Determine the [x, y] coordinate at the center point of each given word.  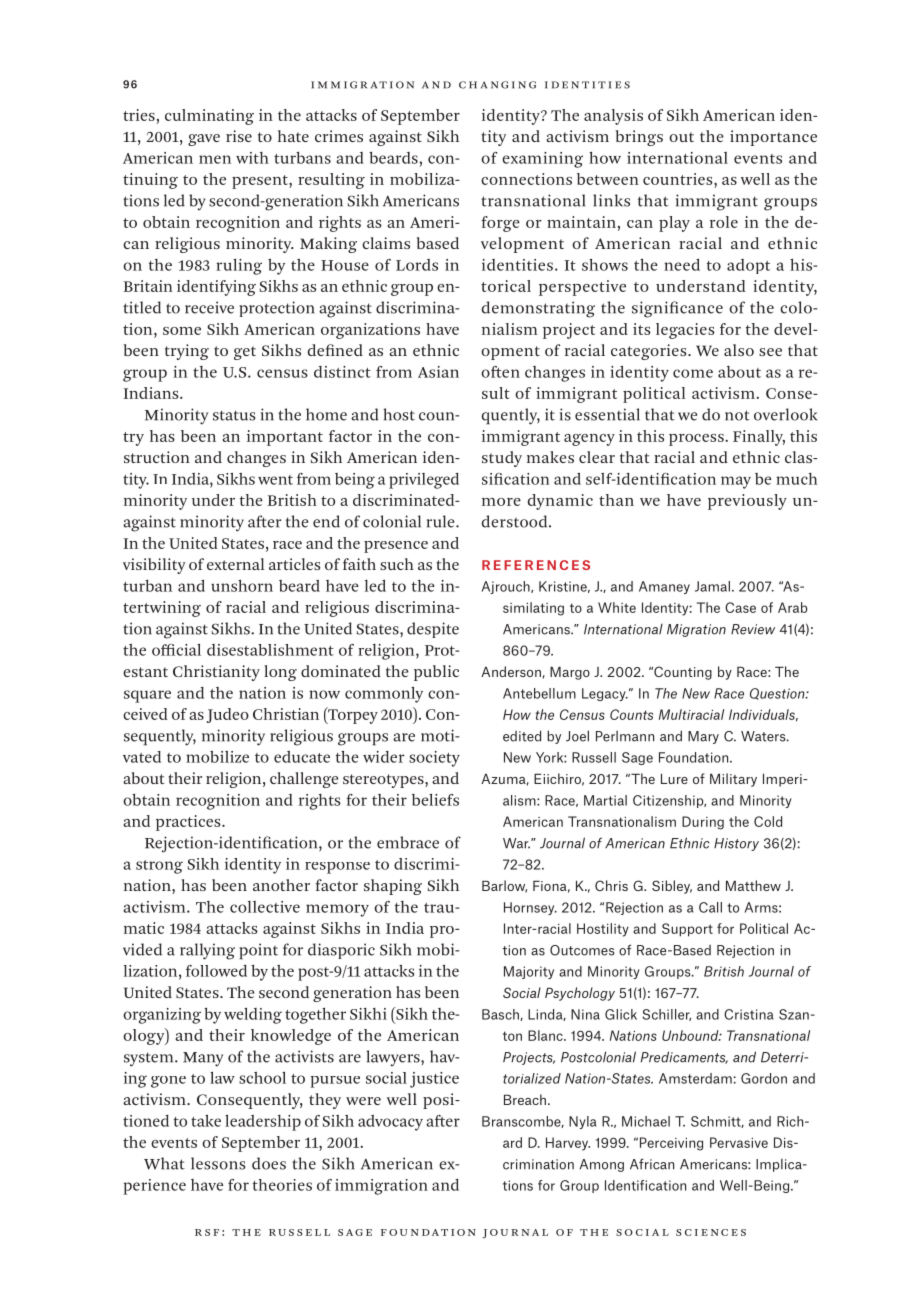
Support [687, 930]
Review [753, 629]
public [436, 673]
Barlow [504, 886]
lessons [218, 1163]
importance [773, 138]
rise [239, 136]
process [697, 440]
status [234, 415]
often [500, 372]
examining [542, 160]
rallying [207, 951]
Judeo [228, 715]
